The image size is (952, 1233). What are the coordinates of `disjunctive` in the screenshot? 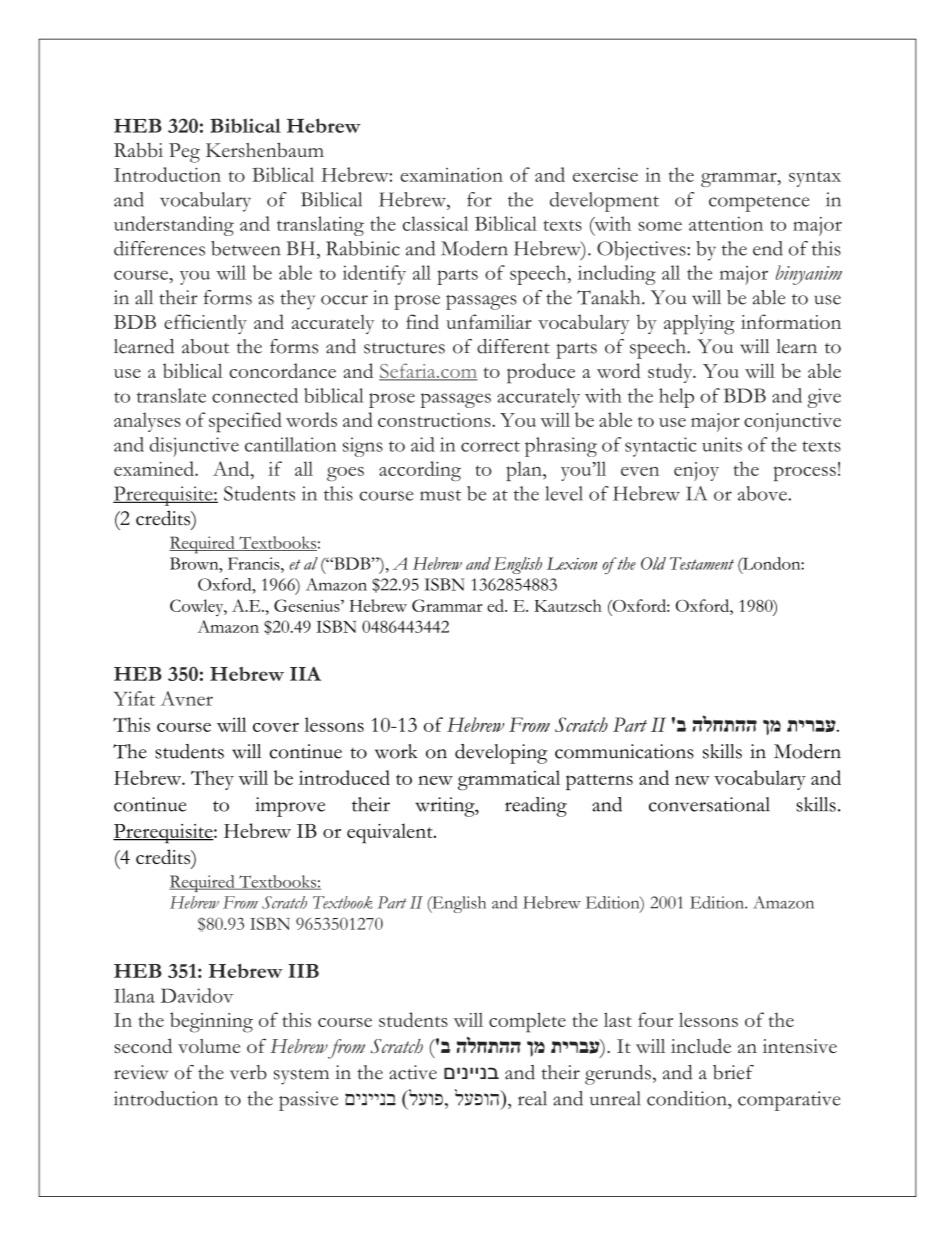 It's located at (194, 447).
